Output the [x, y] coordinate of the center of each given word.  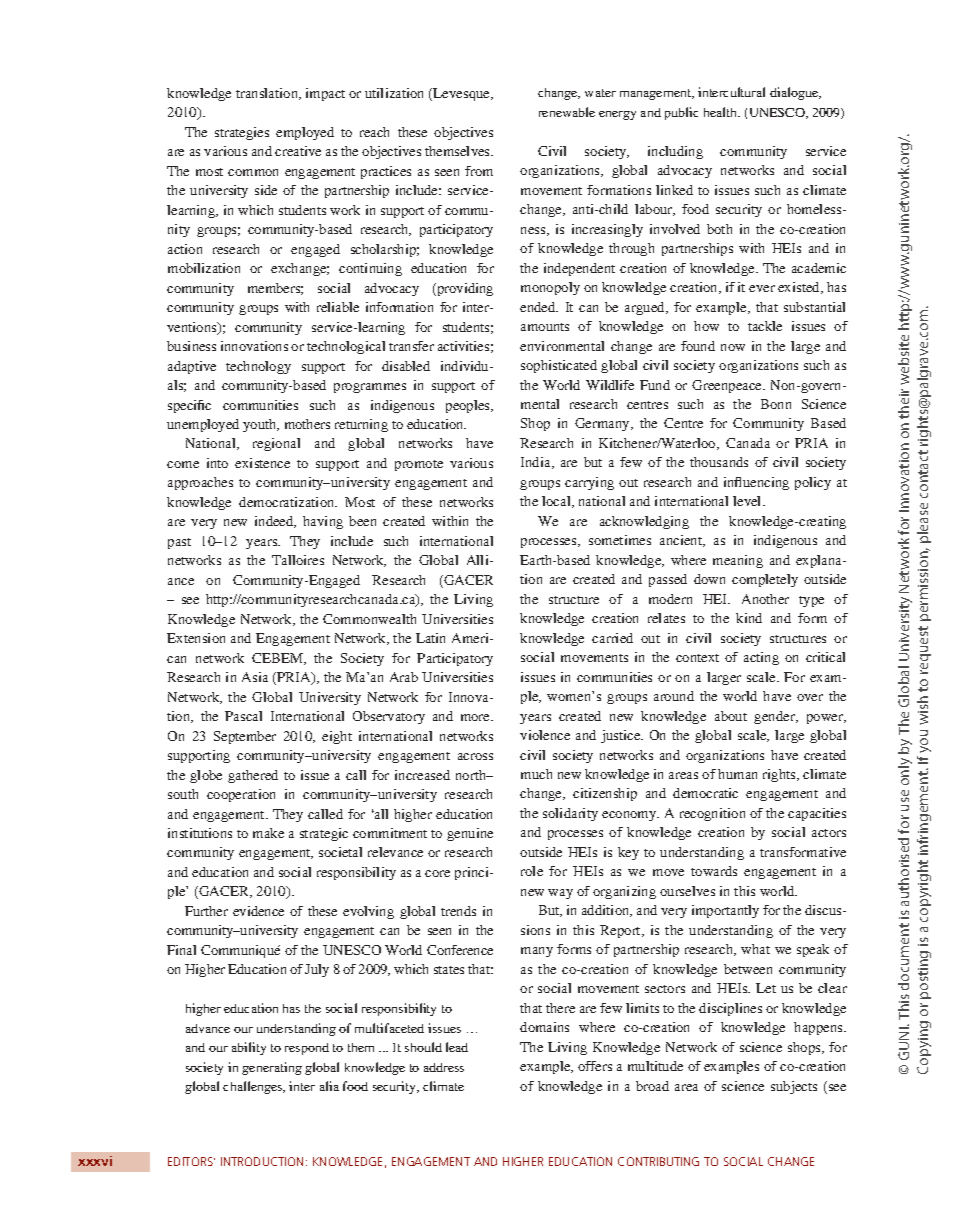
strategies [242, 133]
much [536, 774]
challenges [254, 1087]
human [737, 774]
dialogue [795, 93]
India [537, 463]
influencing [756, 483]
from [479, 171]
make [268, 833]
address [444, 1067]
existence [262, 463]
